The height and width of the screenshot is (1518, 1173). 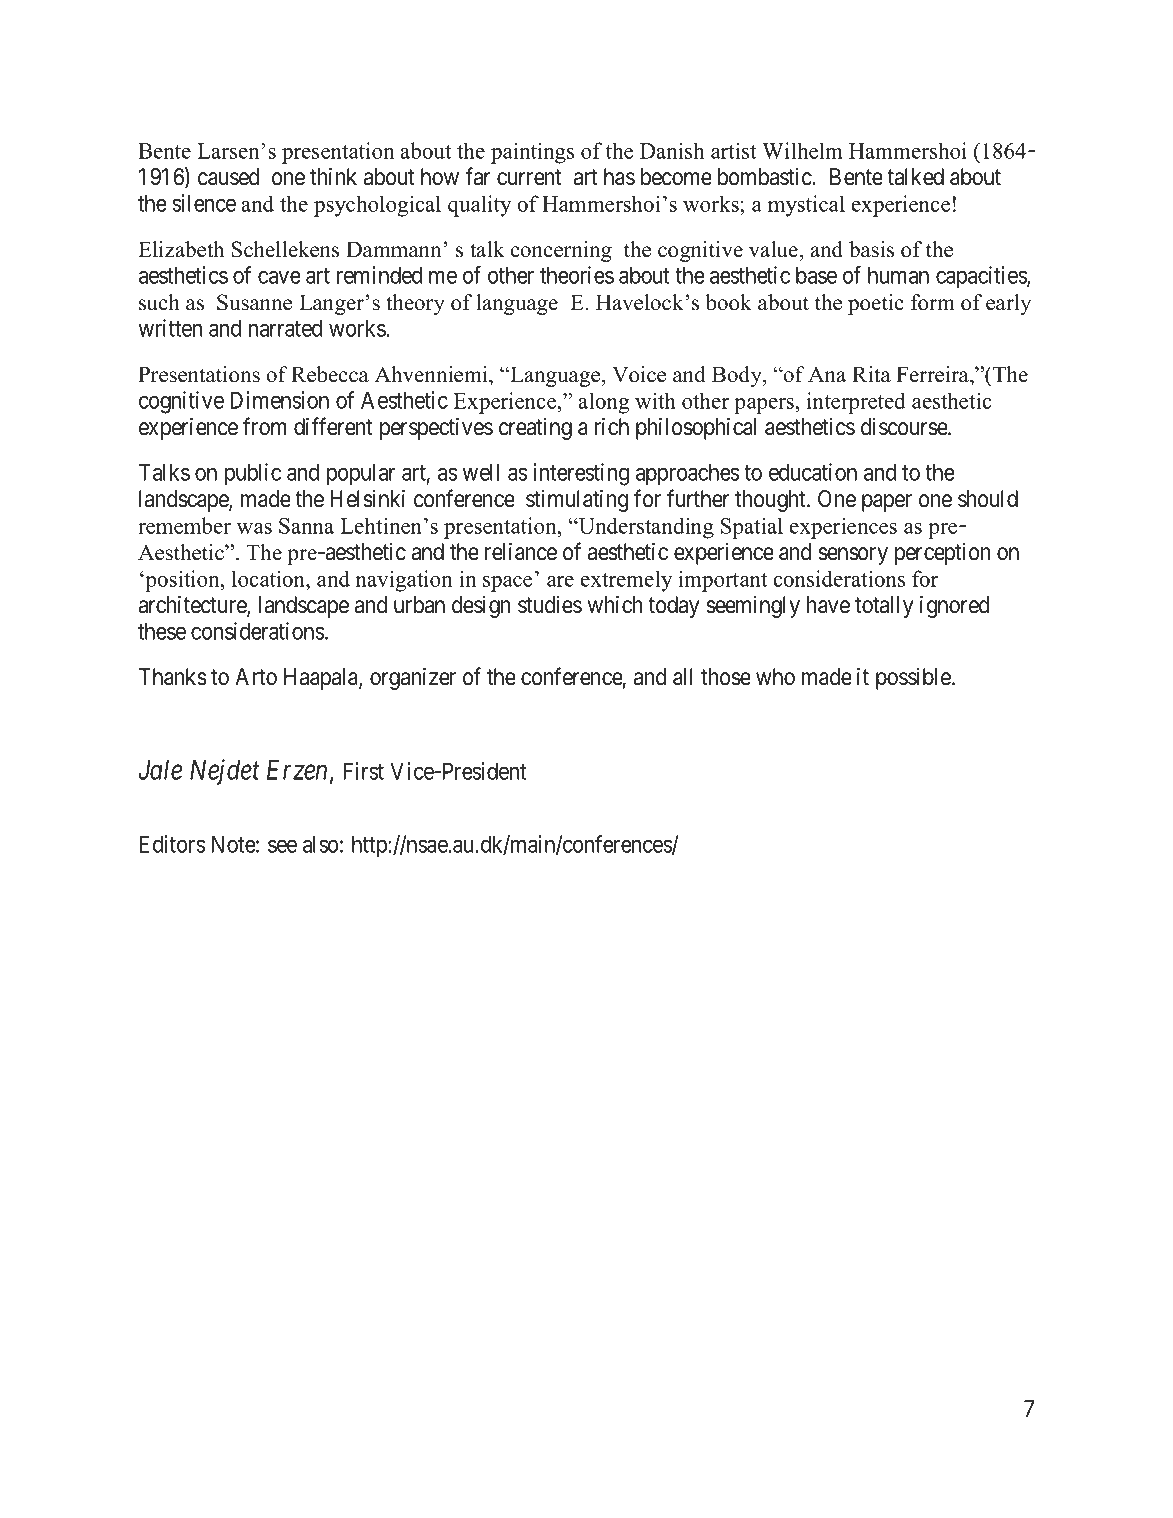 I want to click on location, so click(x=270, y=578).
